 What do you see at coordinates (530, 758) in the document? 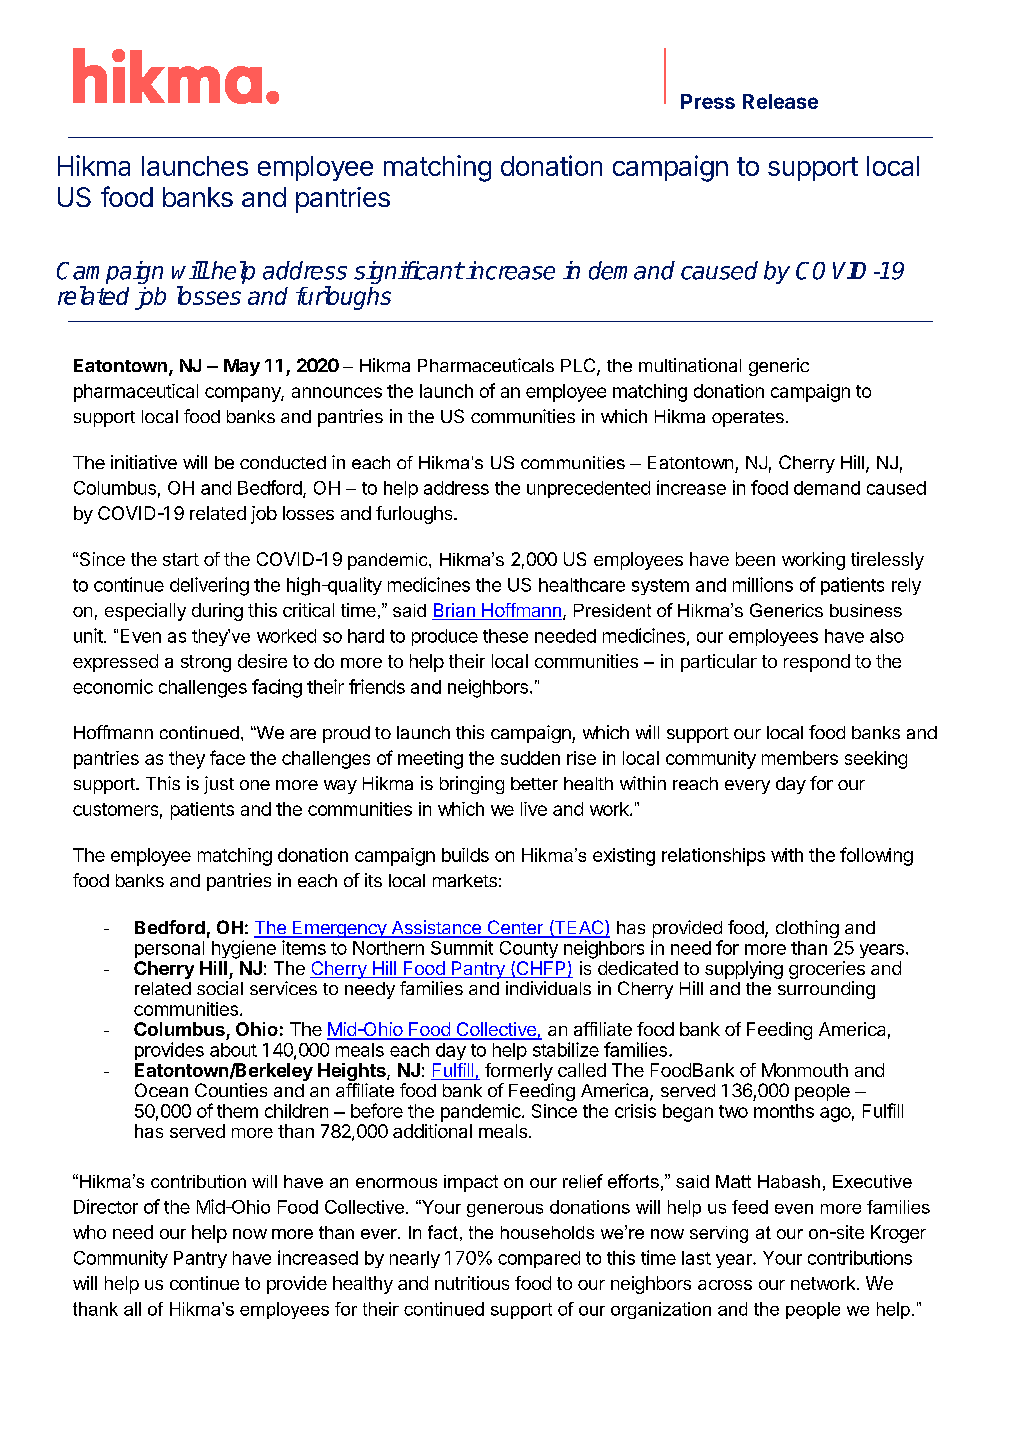
I see `sudden` at bounding box center [530, 758].
